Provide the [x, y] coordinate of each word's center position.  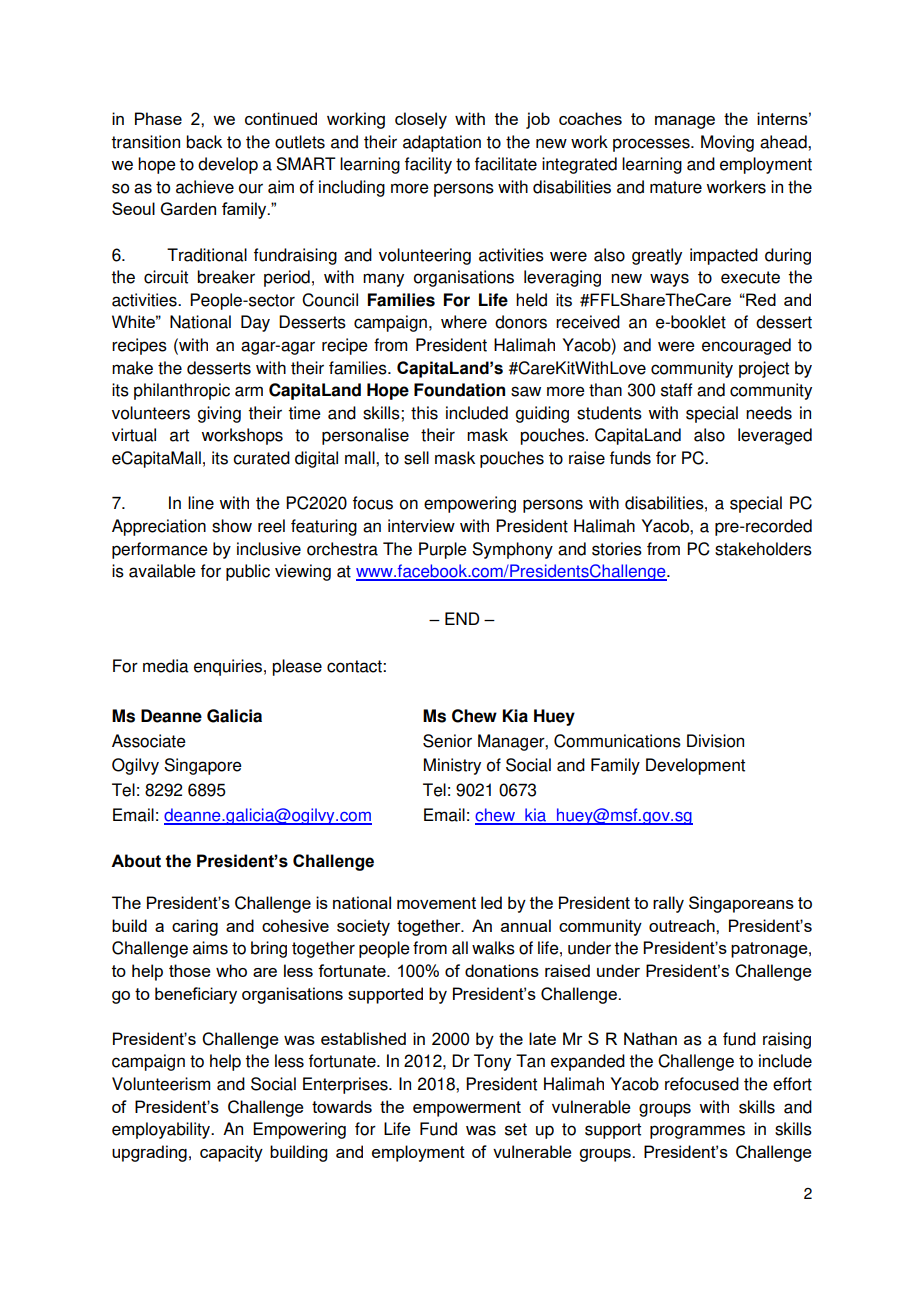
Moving [727, 143]
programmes [697, 1132]
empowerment [467, 1109]
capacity [231, 1153]
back [204, 142]
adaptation [442, 143]
